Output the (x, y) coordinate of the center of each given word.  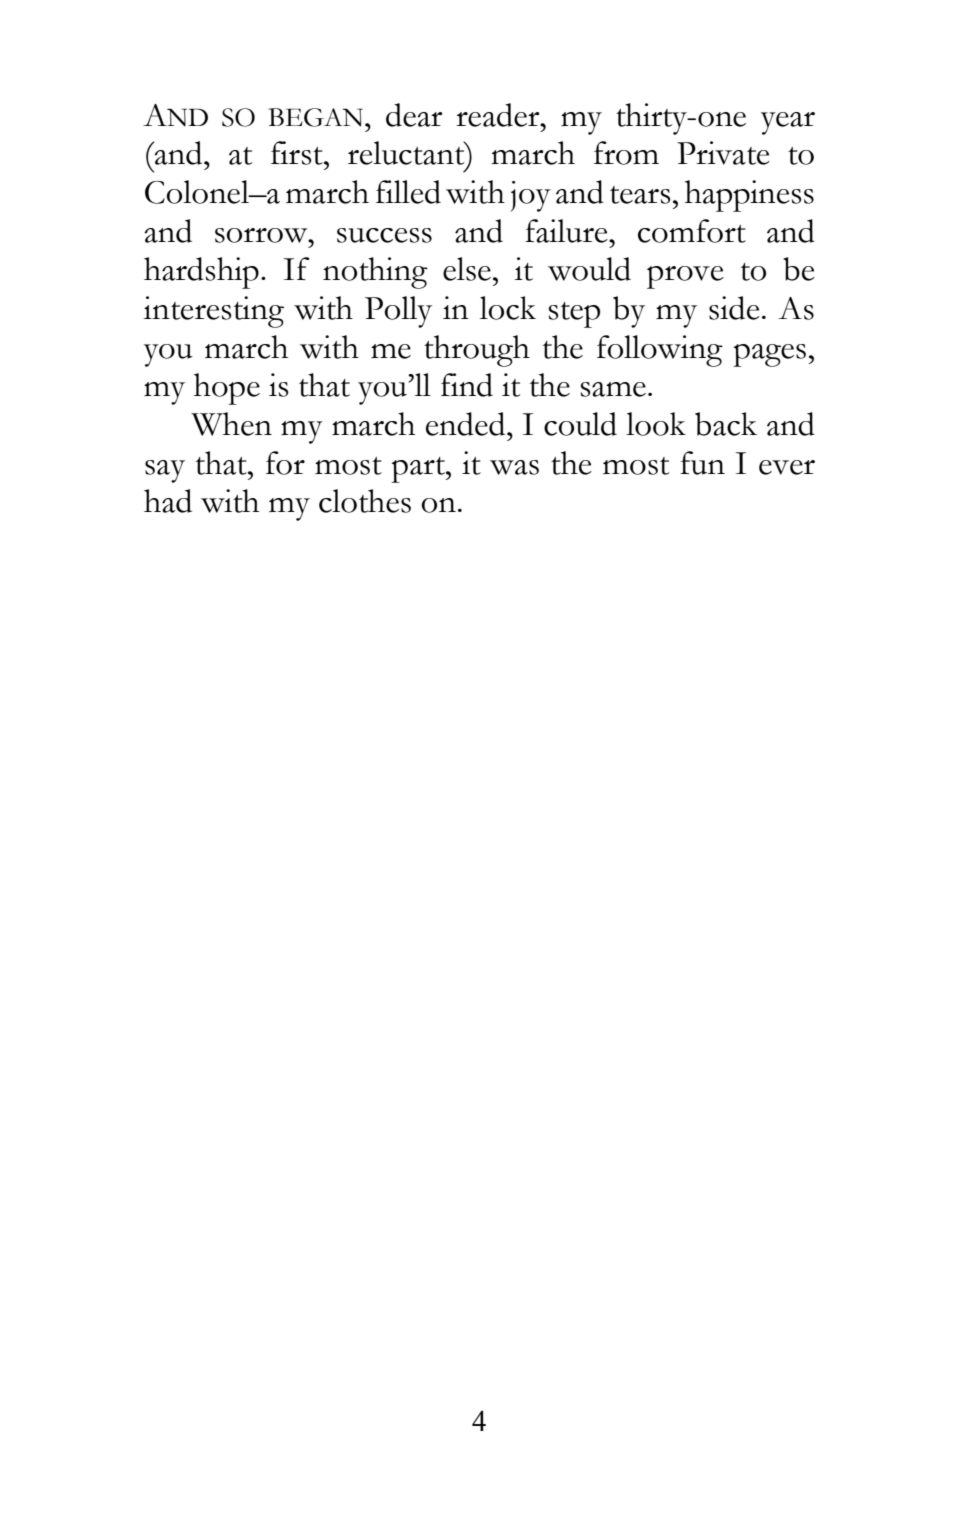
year (788, 123)
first (298, 153)
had (168, 501)
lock (508, 308)
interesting (214, 312)
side (734, 308)
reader (499, 115)
